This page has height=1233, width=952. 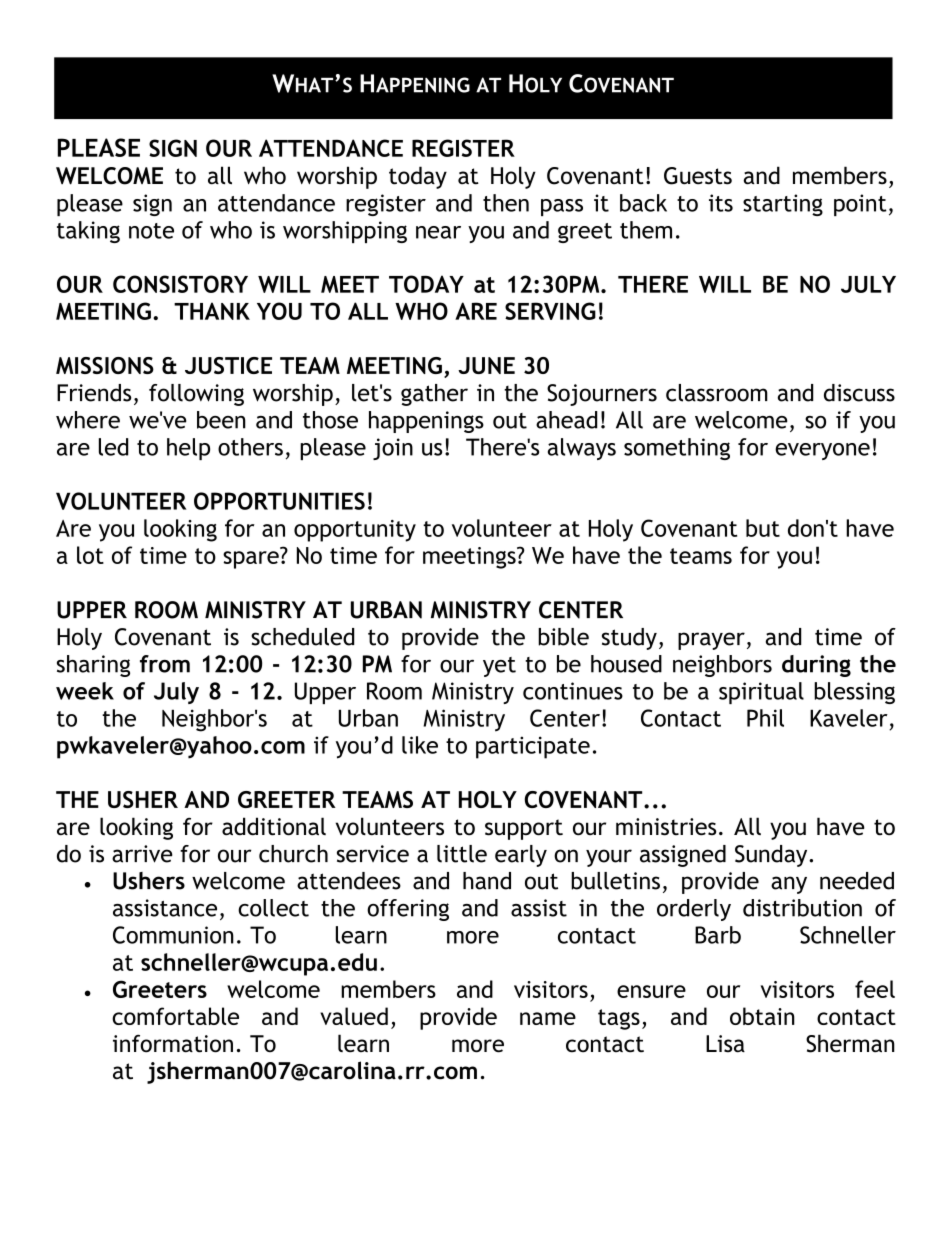 I want to click on join, so click(x=393, y=449).
